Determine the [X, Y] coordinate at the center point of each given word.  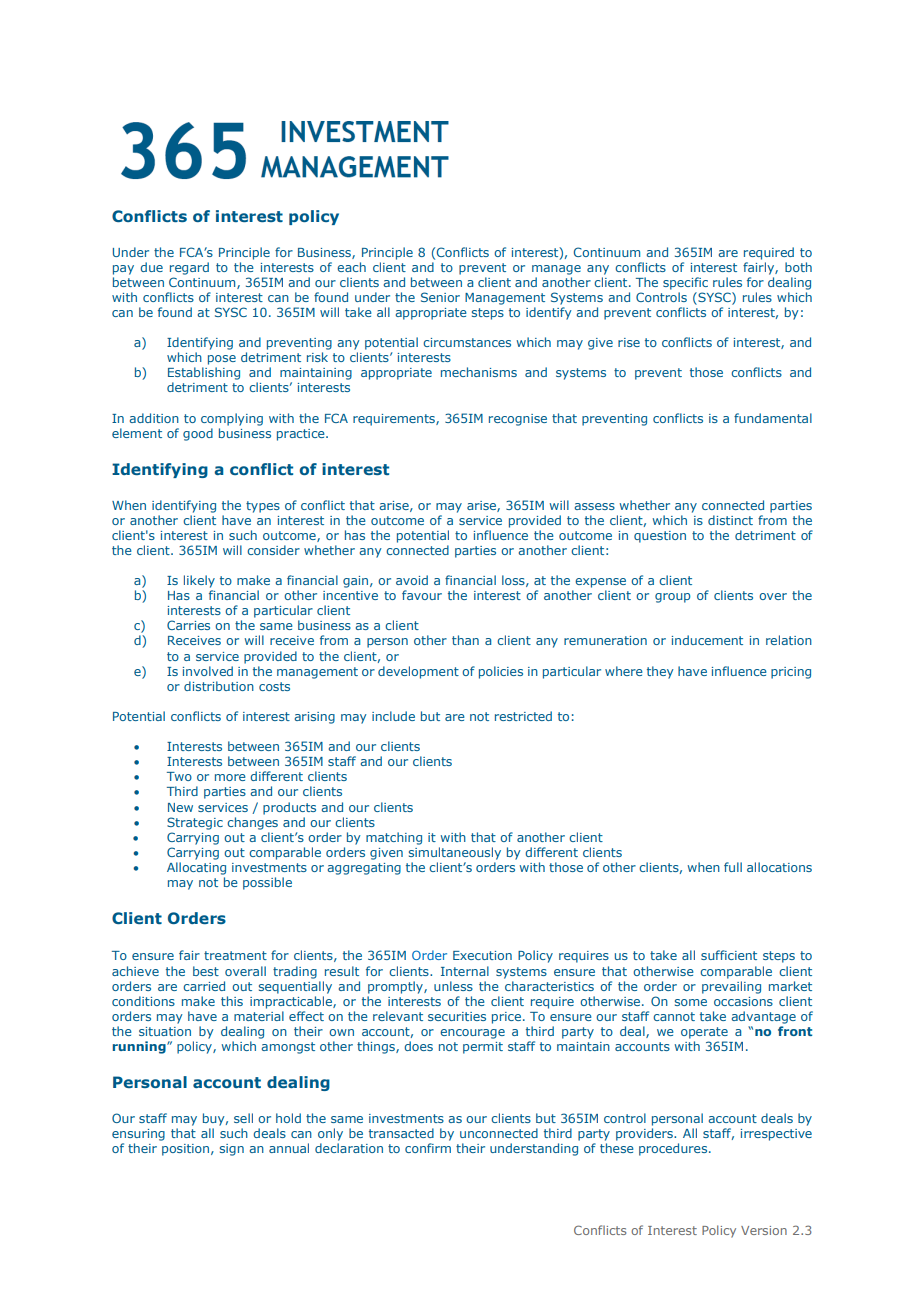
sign [232, 1150]
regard [189, 268]
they [660, 672]
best [206, 971]
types [263, 507]
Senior [440, 297]
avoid [412, 580]
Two [179, 776]
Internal [465, 971]
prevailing [731, 987]
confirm [428, 1148]
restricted [523, 716]
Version [764, 1230]
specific [685, 283]
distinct [730, 520]
